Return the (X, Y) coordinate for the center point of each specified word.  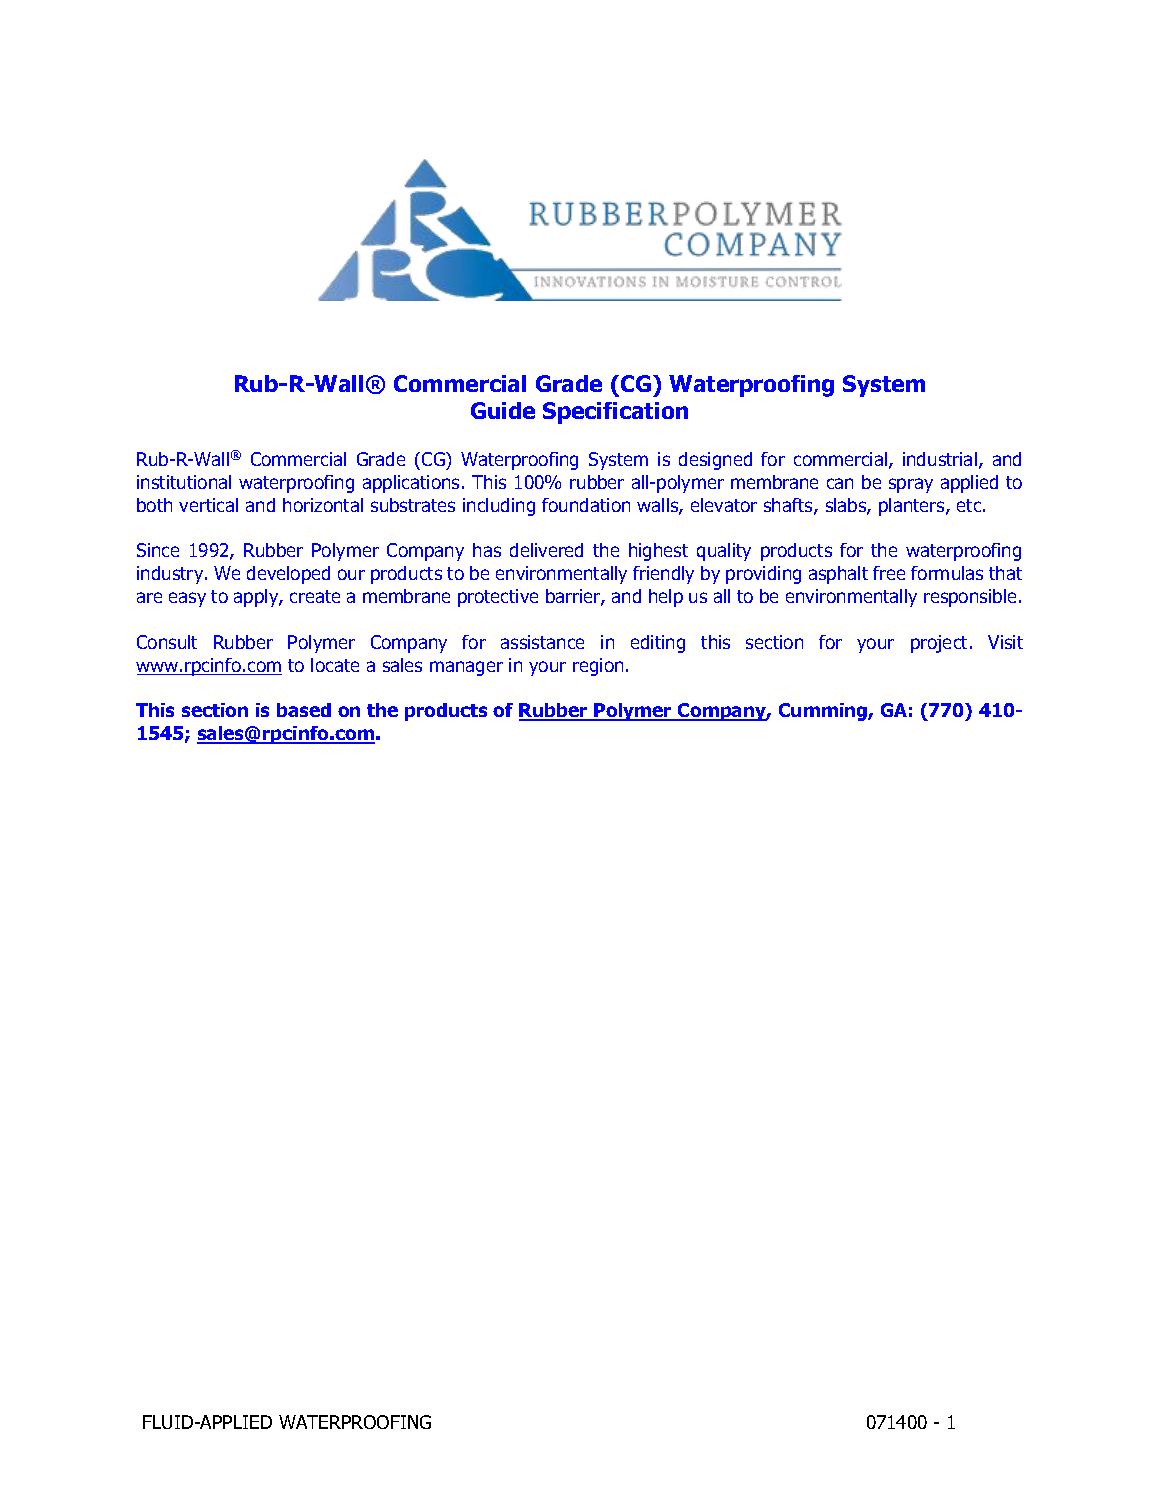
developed (288, 575)
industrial (940, 459)
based (304, 710)
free (889, 573)
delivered (546, 550)
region (598, 667)
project (941, 644)
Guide (503, 410)
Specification (615, 413)
